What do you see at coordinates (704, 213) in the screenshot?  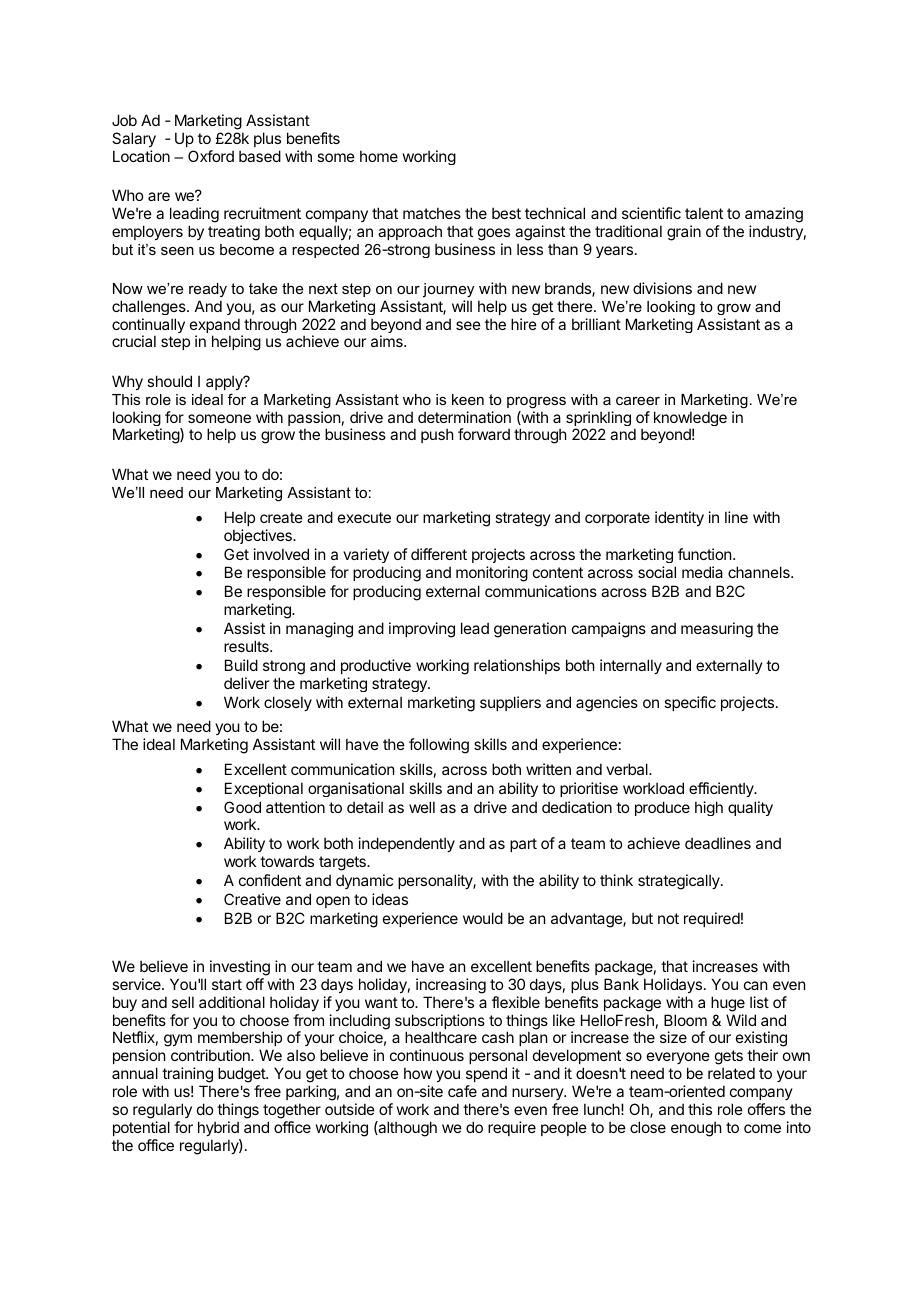 I see `talent` at bounding box center [704, 213].
